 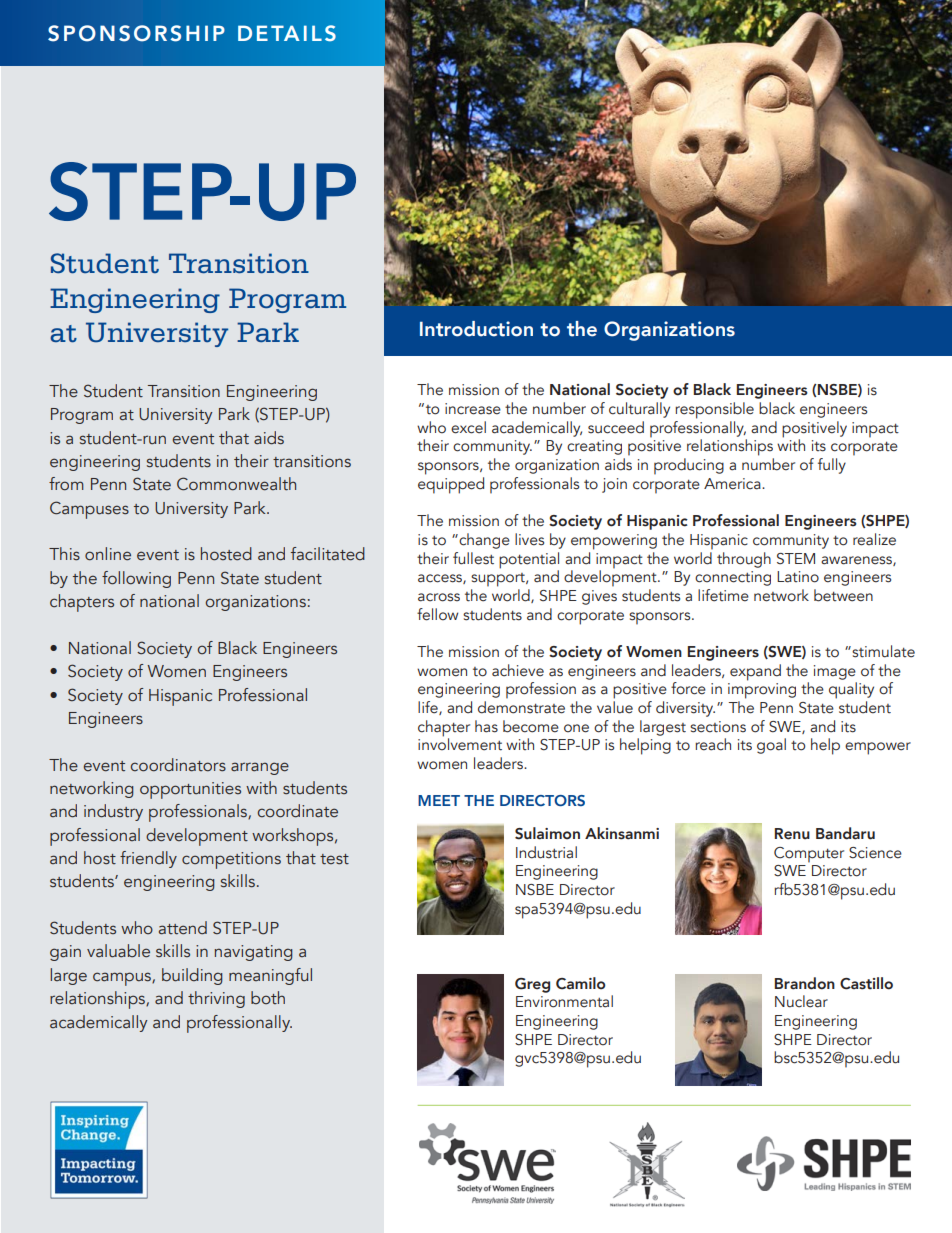 I want to click on America, so click(x=733, y=484).
